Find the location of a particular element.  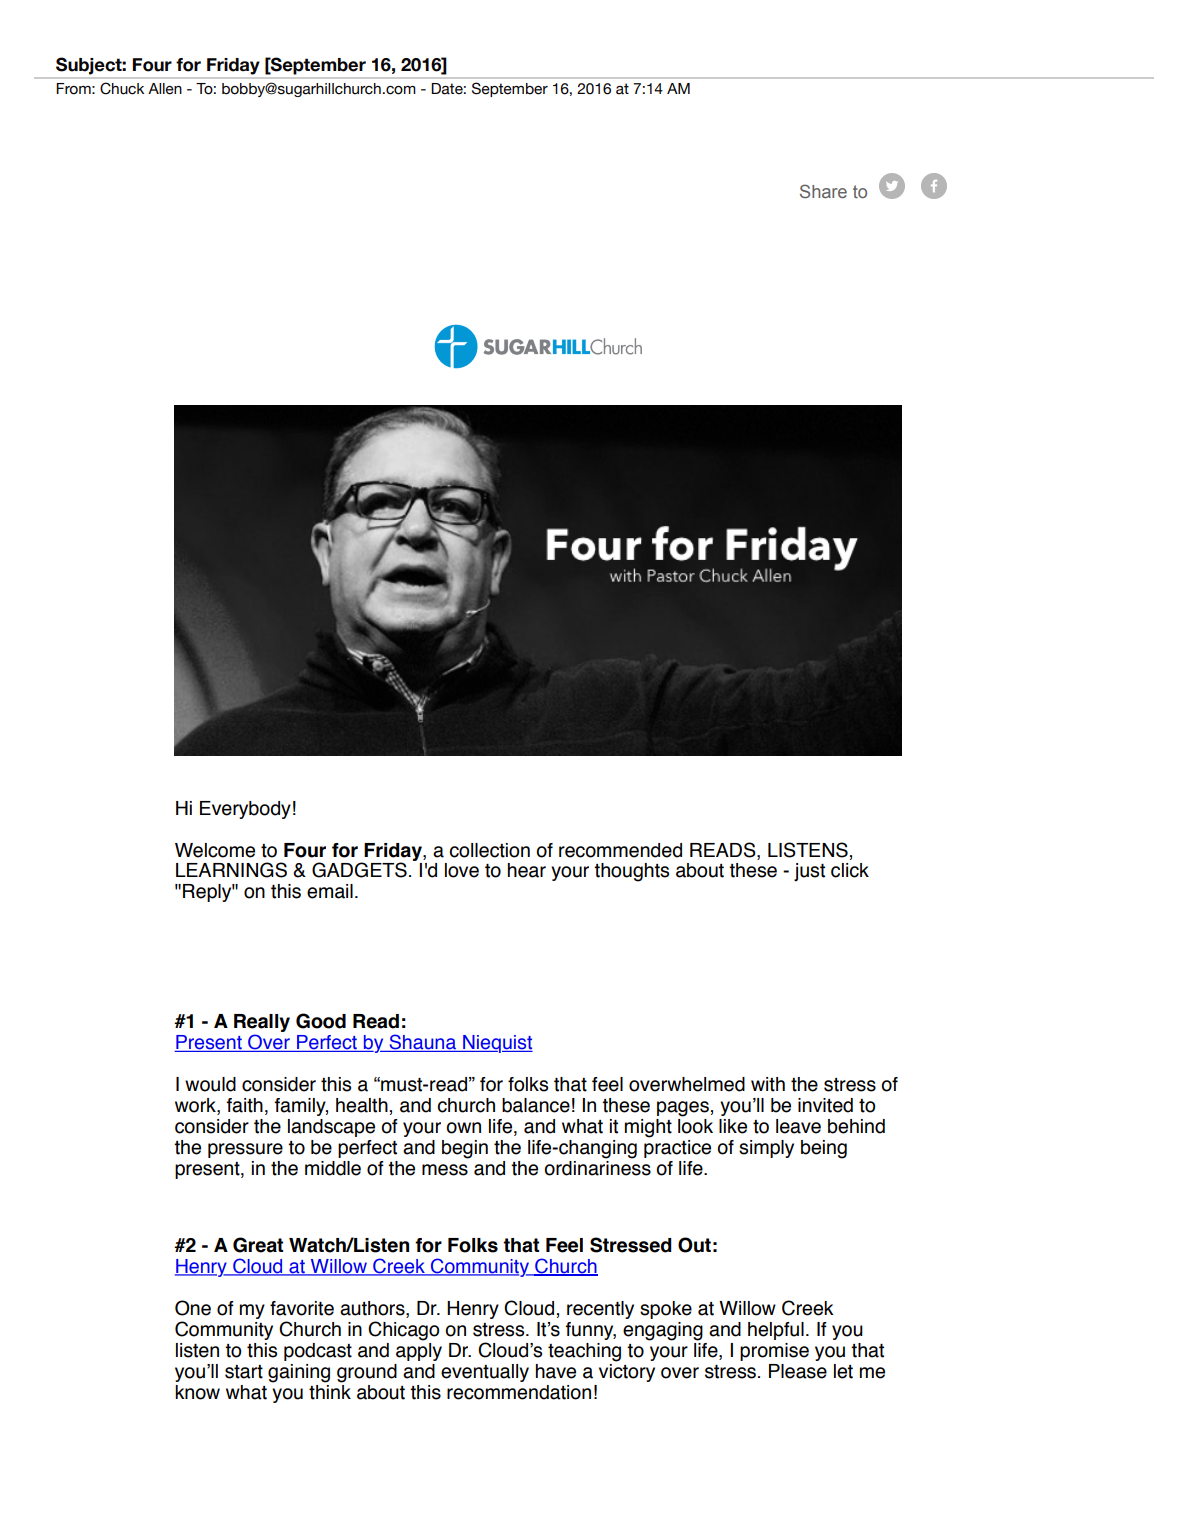

promise is located at coordinates (774, 1352).
